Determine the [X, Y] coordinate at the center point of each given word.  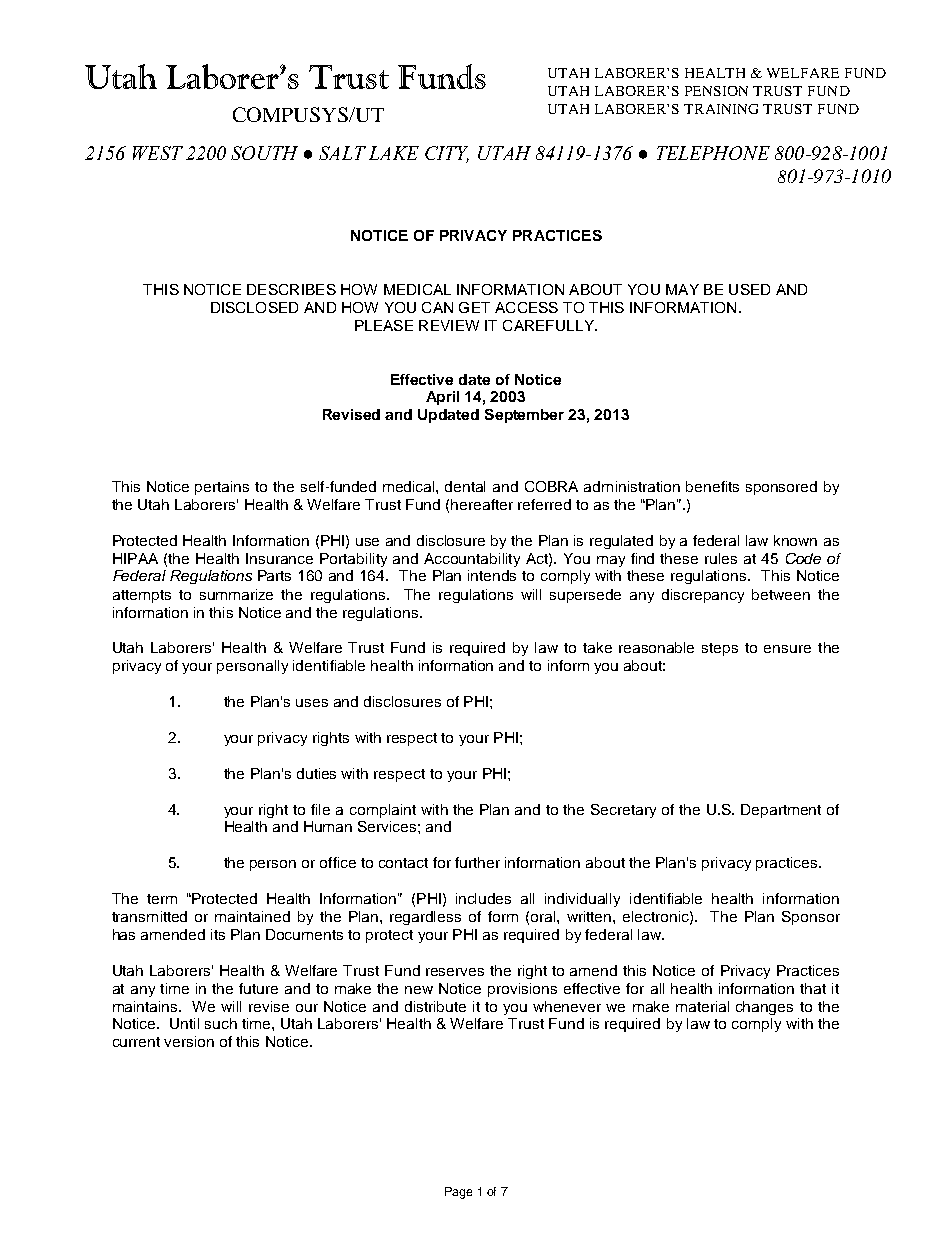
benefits [712, 486]
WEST [158, 153]
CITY [447, 154]
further [477, 862]
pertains [222, 488]
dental [465, 486]
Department [781, 811]
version [189, 1041]
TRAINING [721, 109]
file [320, 809]
